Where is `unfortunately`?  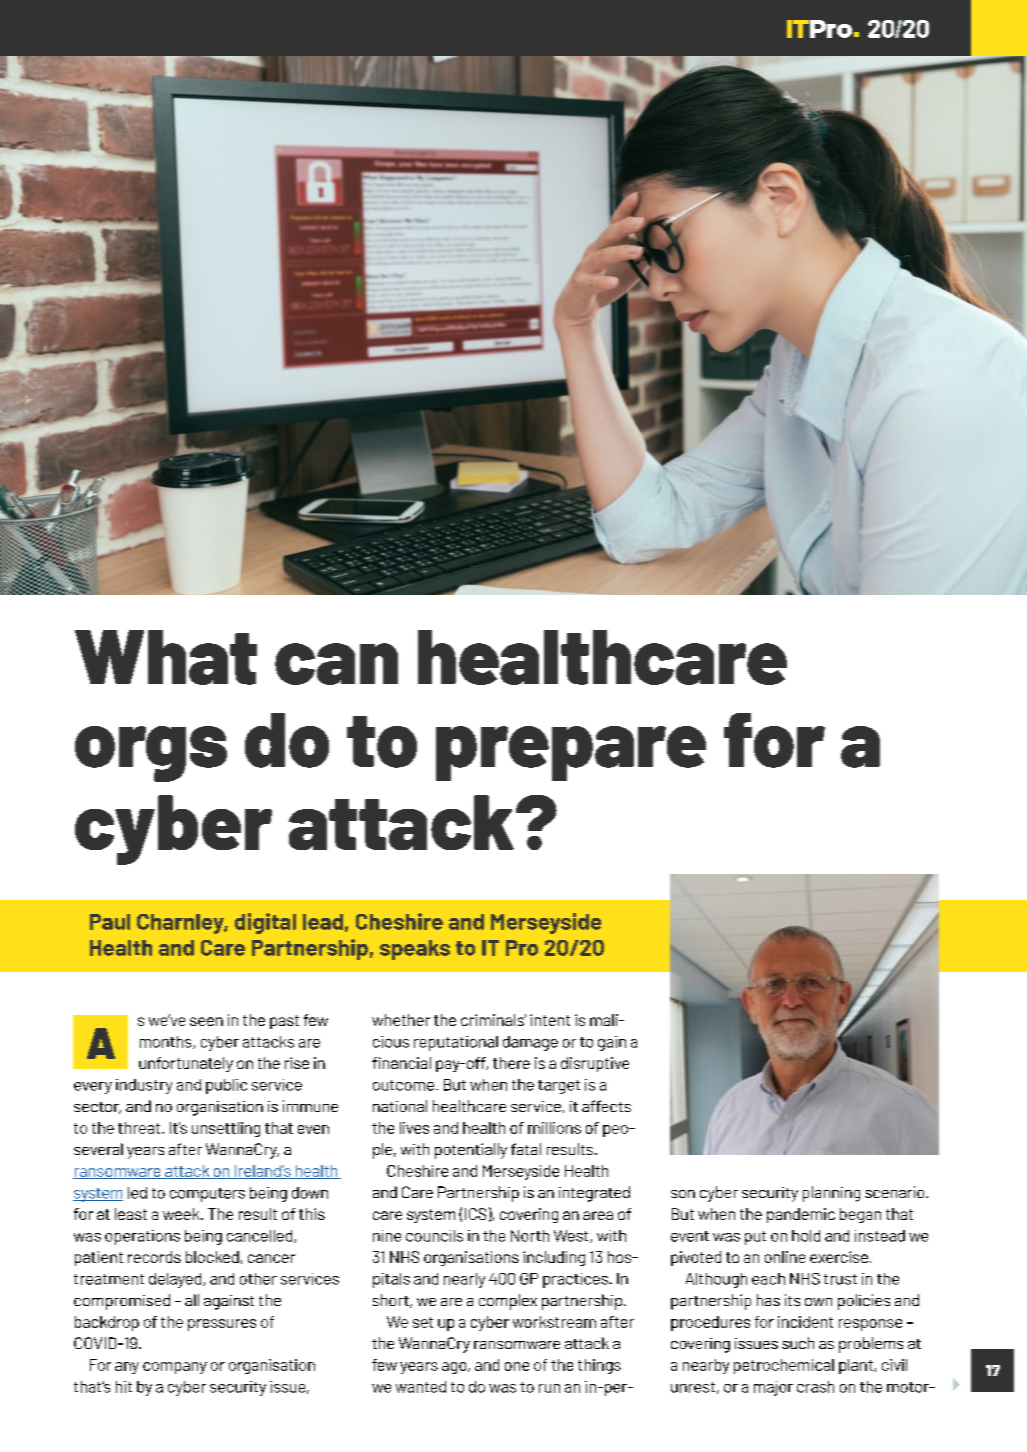 unfortunately is located at coordinates (186, 1064).
